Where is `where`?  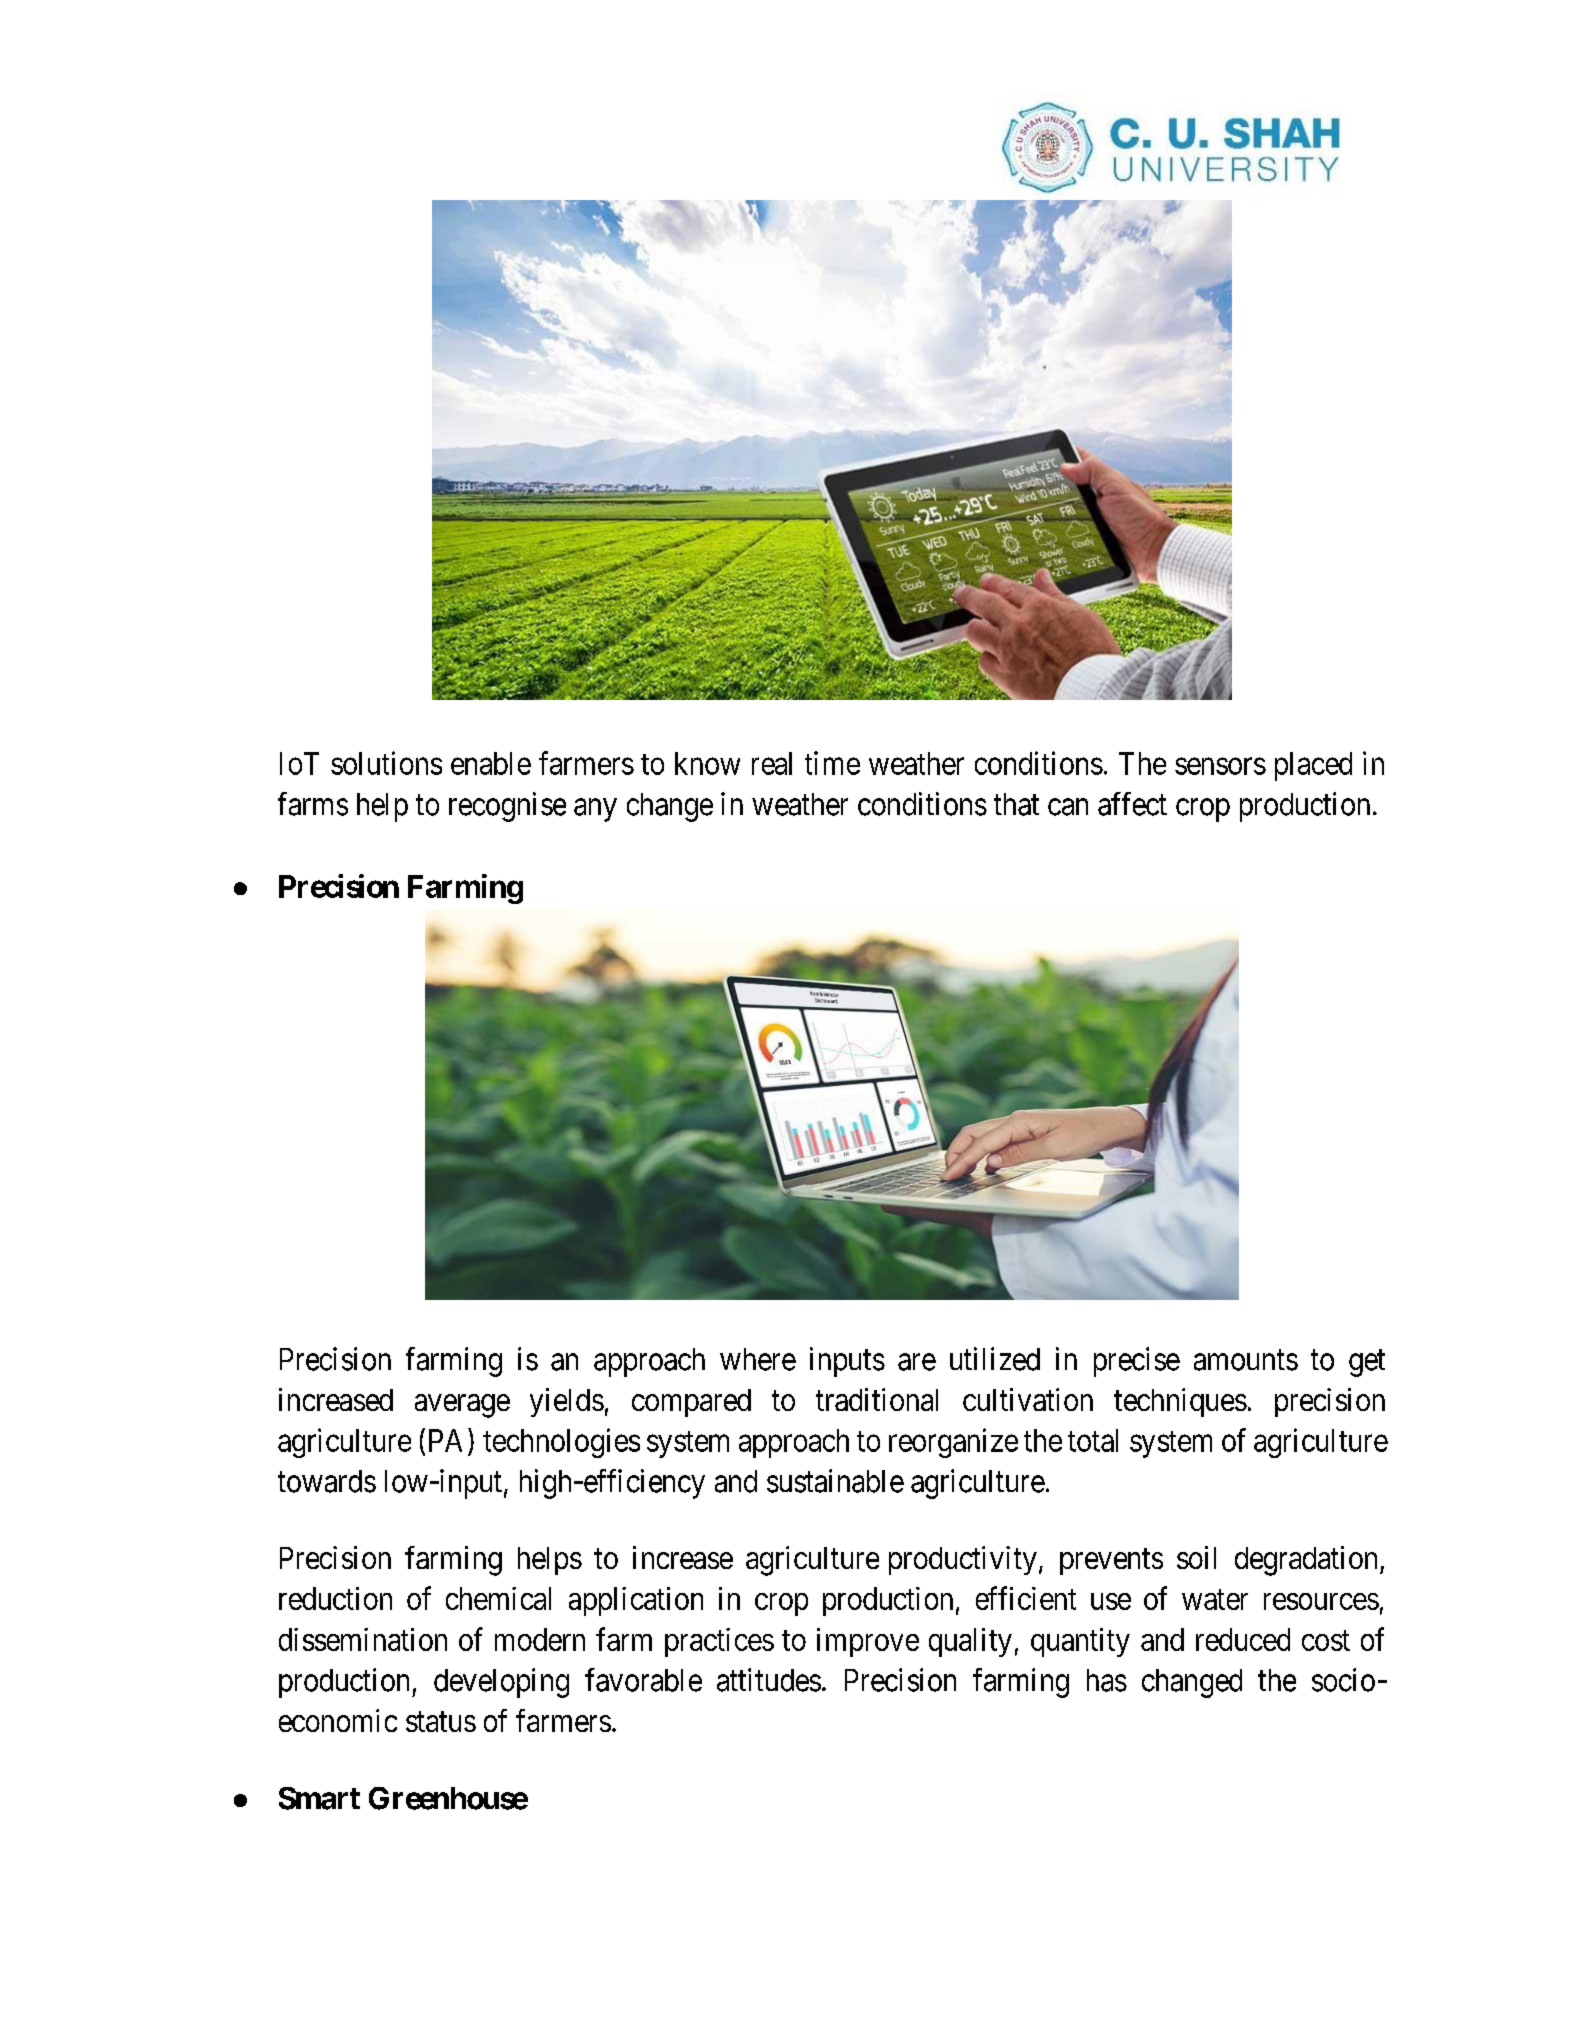
where is located at coordinates (758, 1359).
